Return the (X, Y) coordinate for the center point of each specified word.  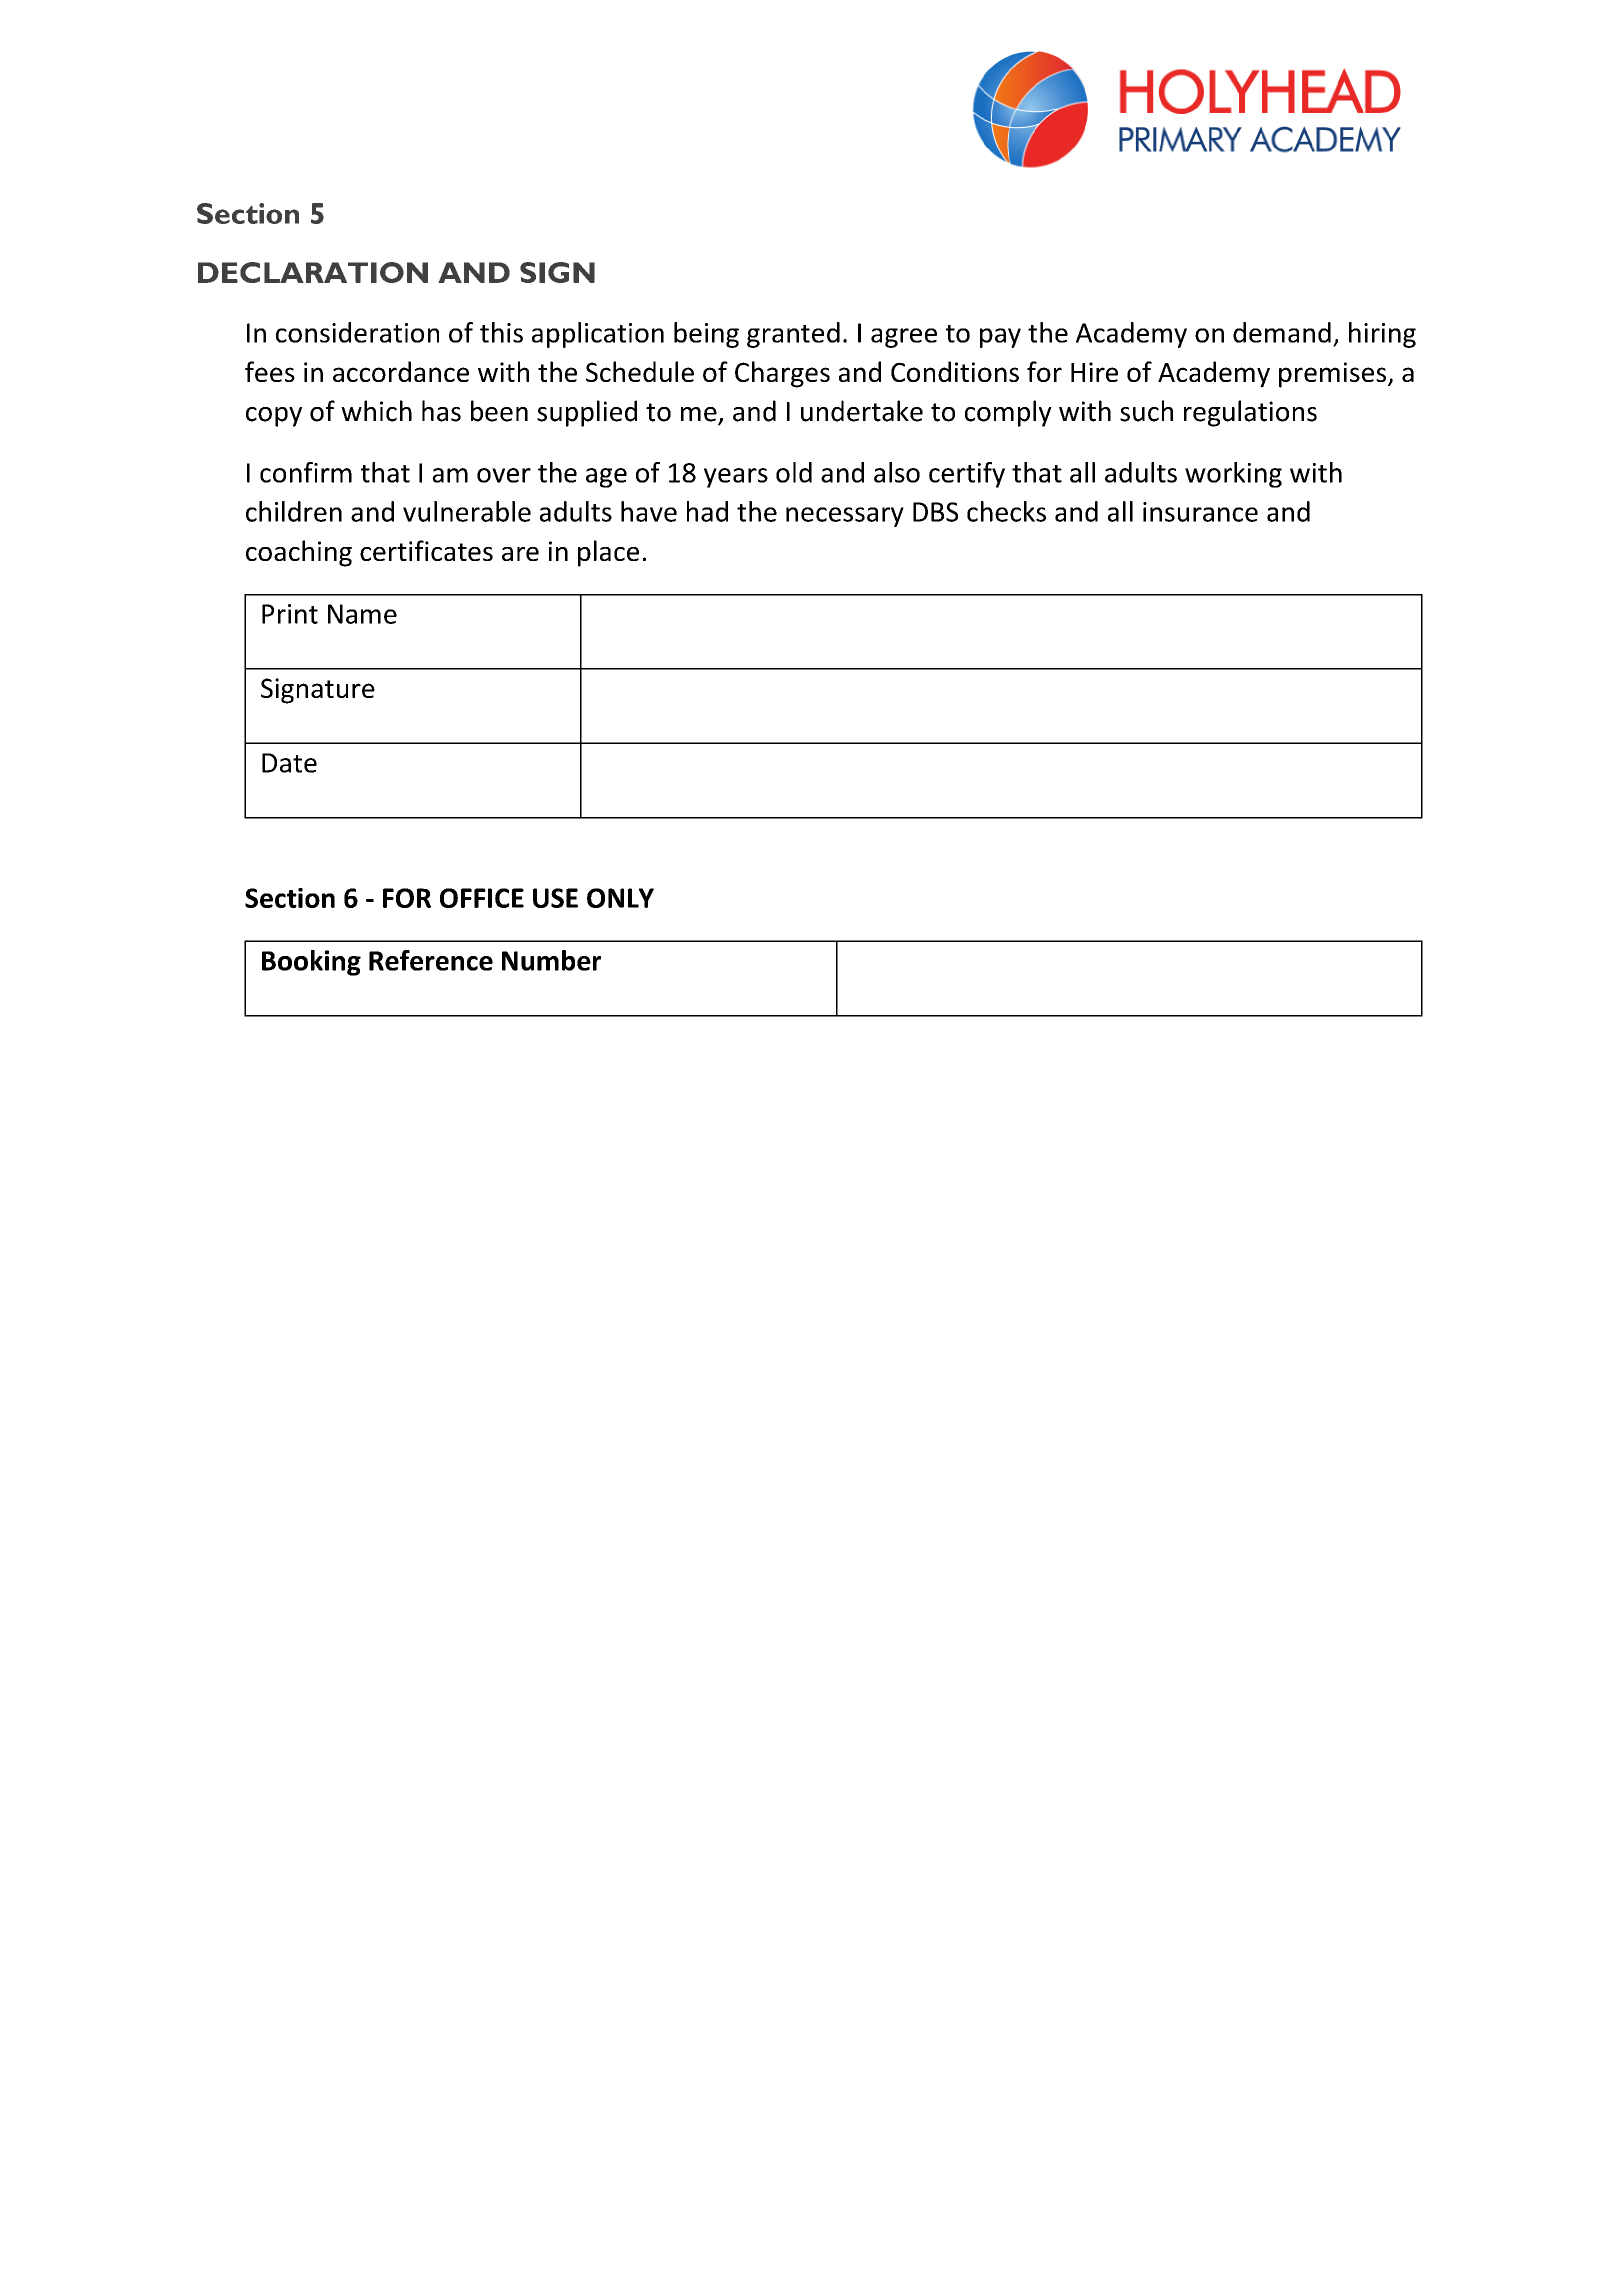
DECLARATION (313, 272)
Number (551, 960)
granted (793, 335)
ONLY (620, 898)
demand (1282, 332)
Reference (431, 960)
